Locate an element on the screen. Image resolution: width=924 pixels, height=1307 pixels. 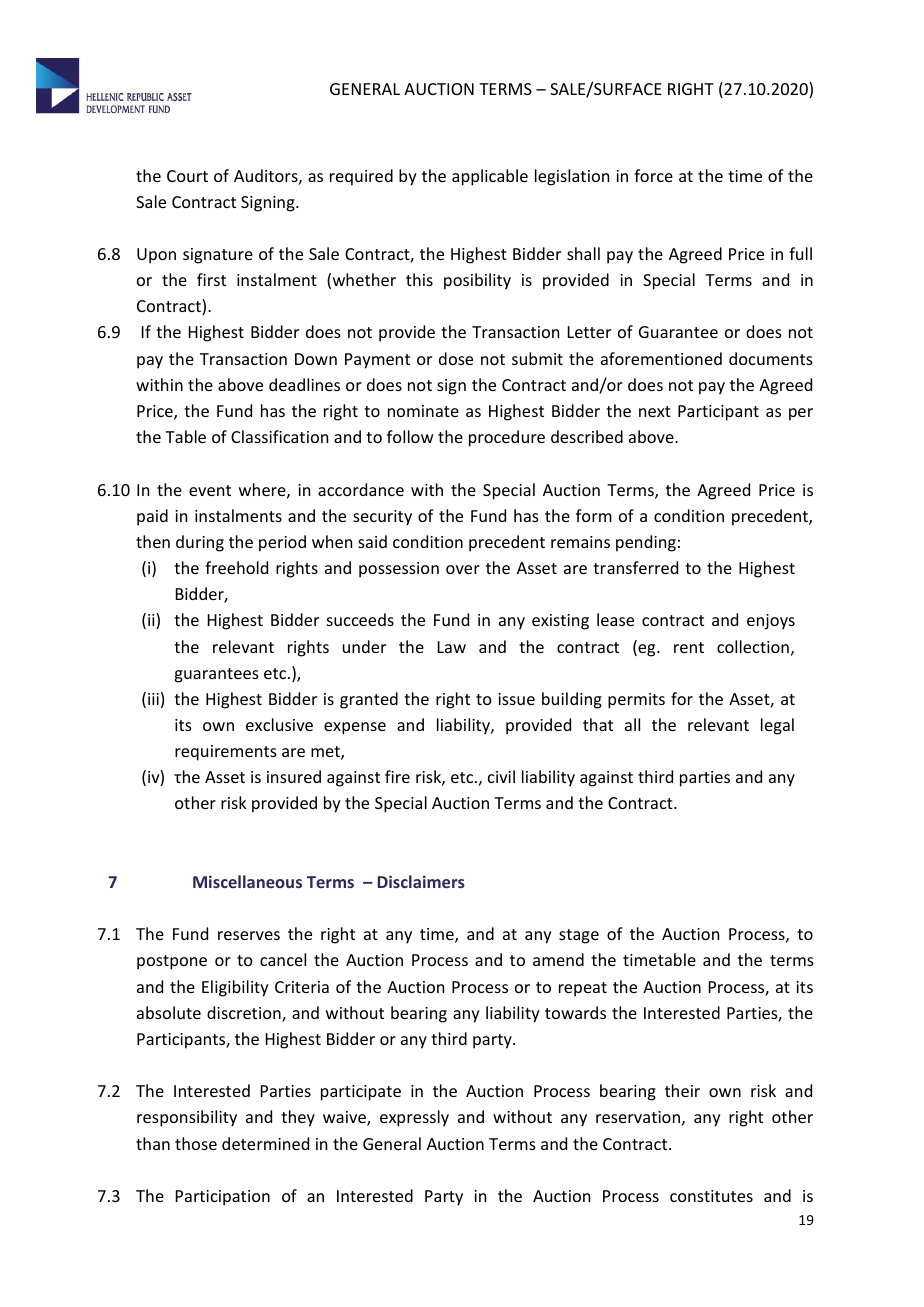
Disclaimers is located at coordinates (421, 881).
